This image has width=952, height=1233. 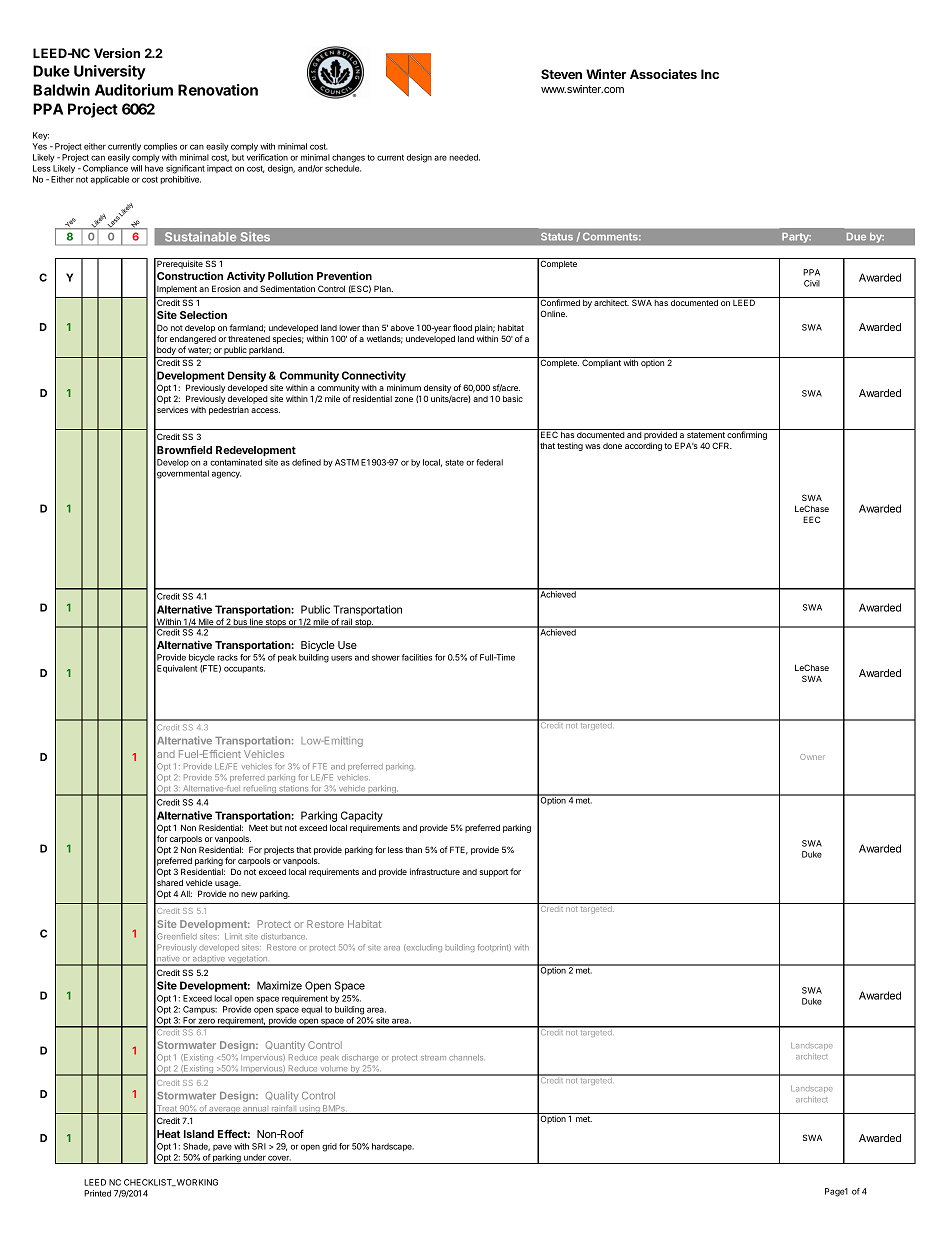 What do you see at coordinates (226, 475) in the image?
I see `agency` at bounding box center [226, 475].
